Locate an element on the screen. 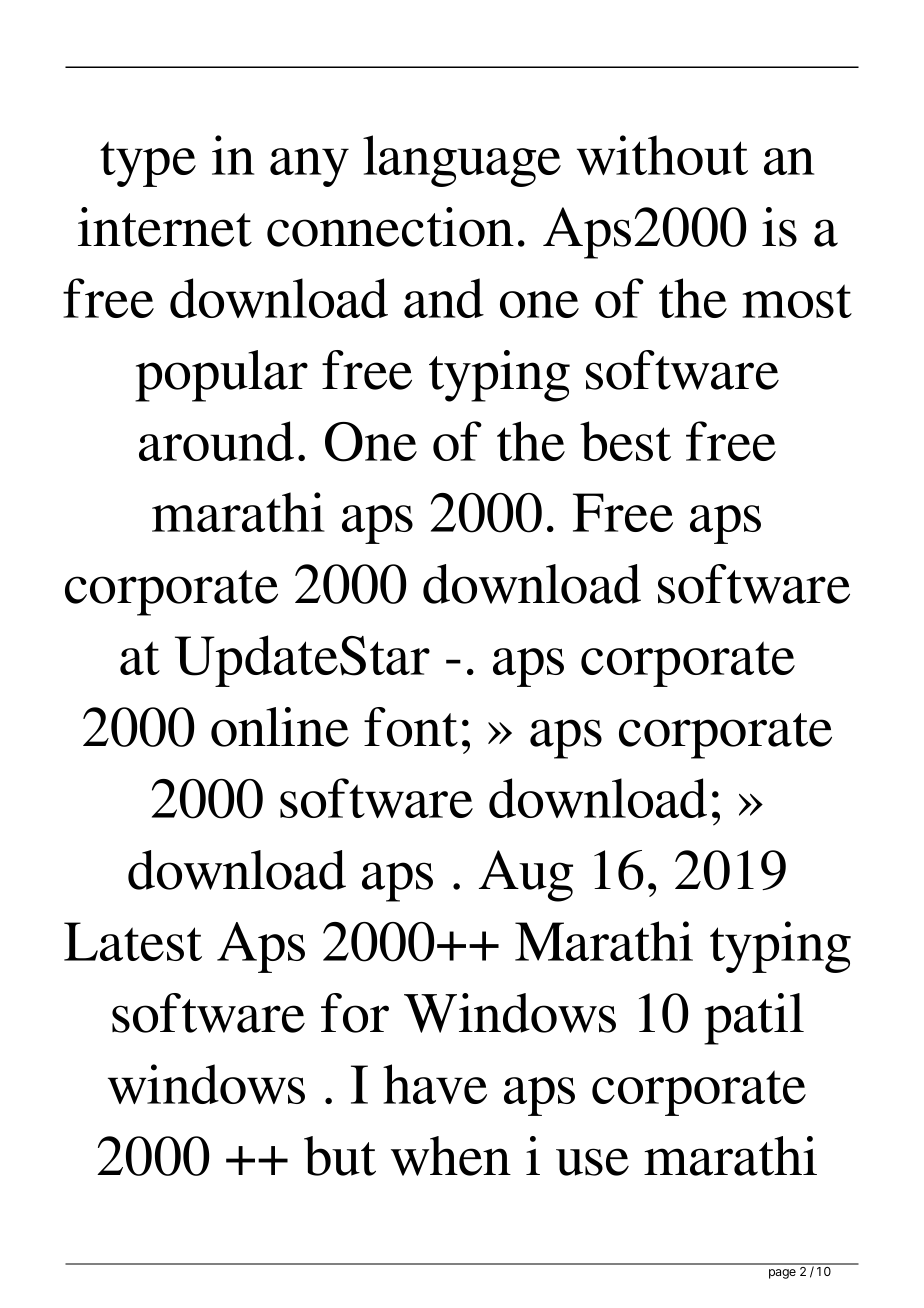 Image resolution: width=924 pixels, height=1308 pixels. around is located at coordinates (216, 441).
